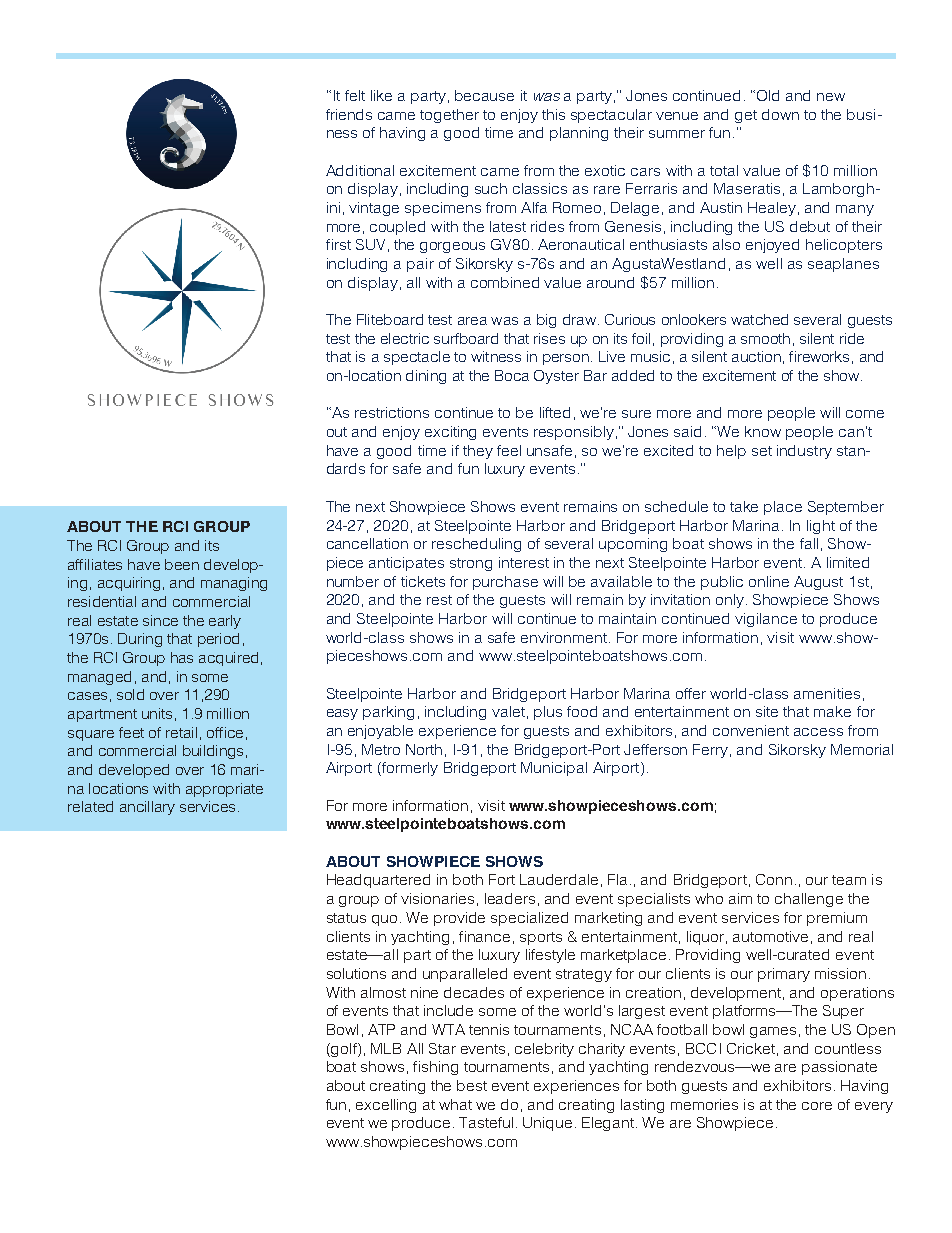 Image resolution: width=952 pixels, height=1233 pixels. Describe the element at coordinates (472, 1085) in the image. I see `best` at that location.
